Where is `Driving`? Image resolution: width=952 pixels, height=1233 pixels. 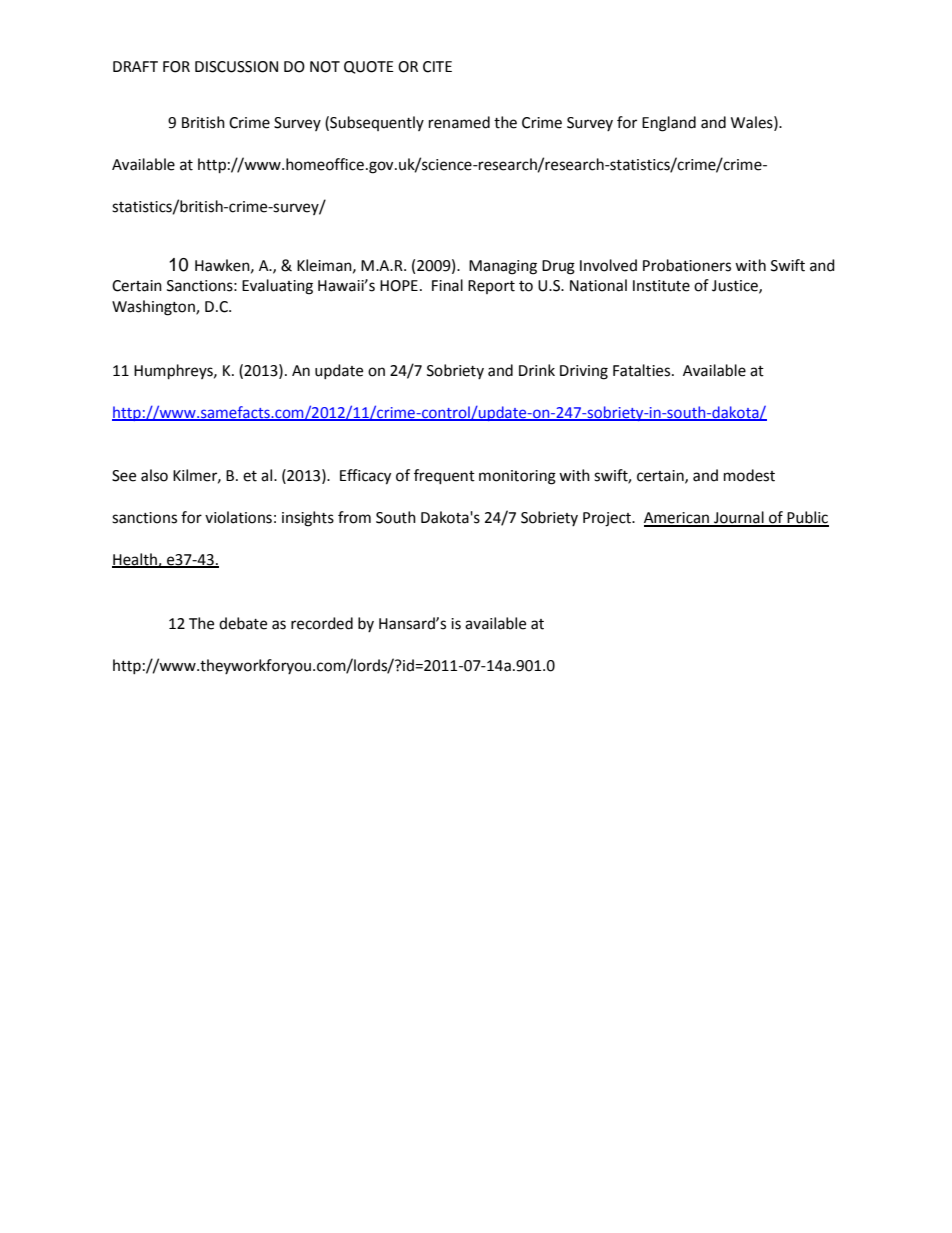 Driving is located at coordinates (584, 372).
